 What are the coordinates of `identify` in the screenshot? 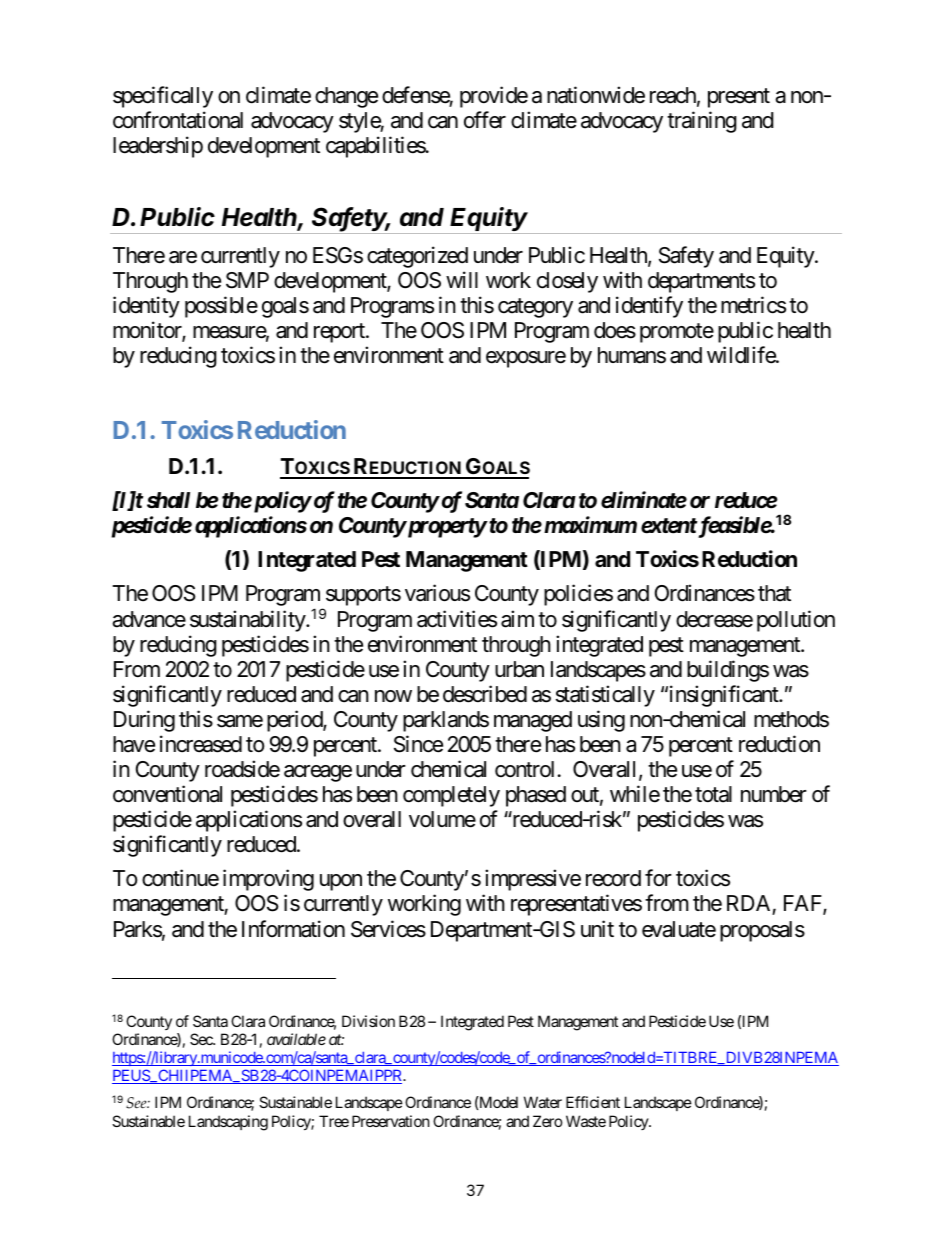 It's located at (649, 307).
